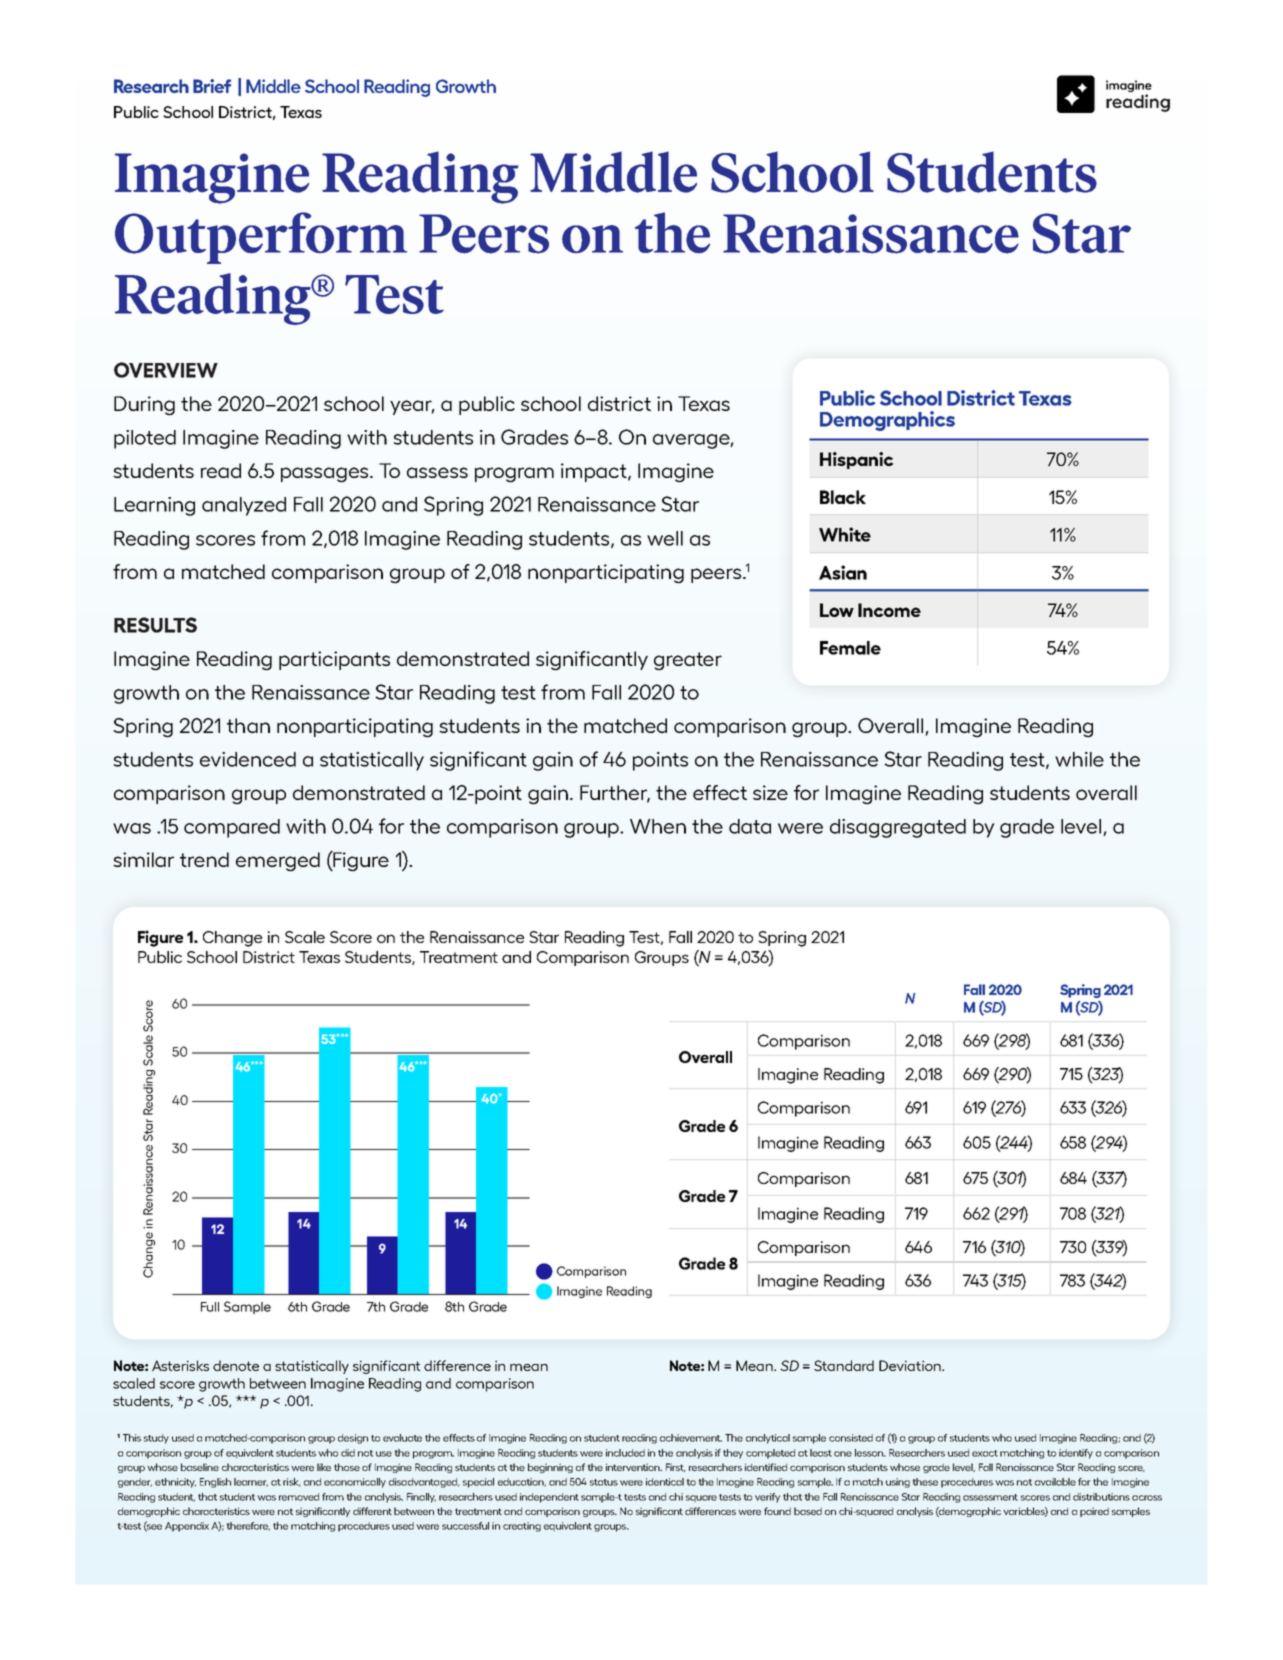  What do you see at coordinates (843, 497) in the document?
I see `Black` at bounding box center [843, 497].
